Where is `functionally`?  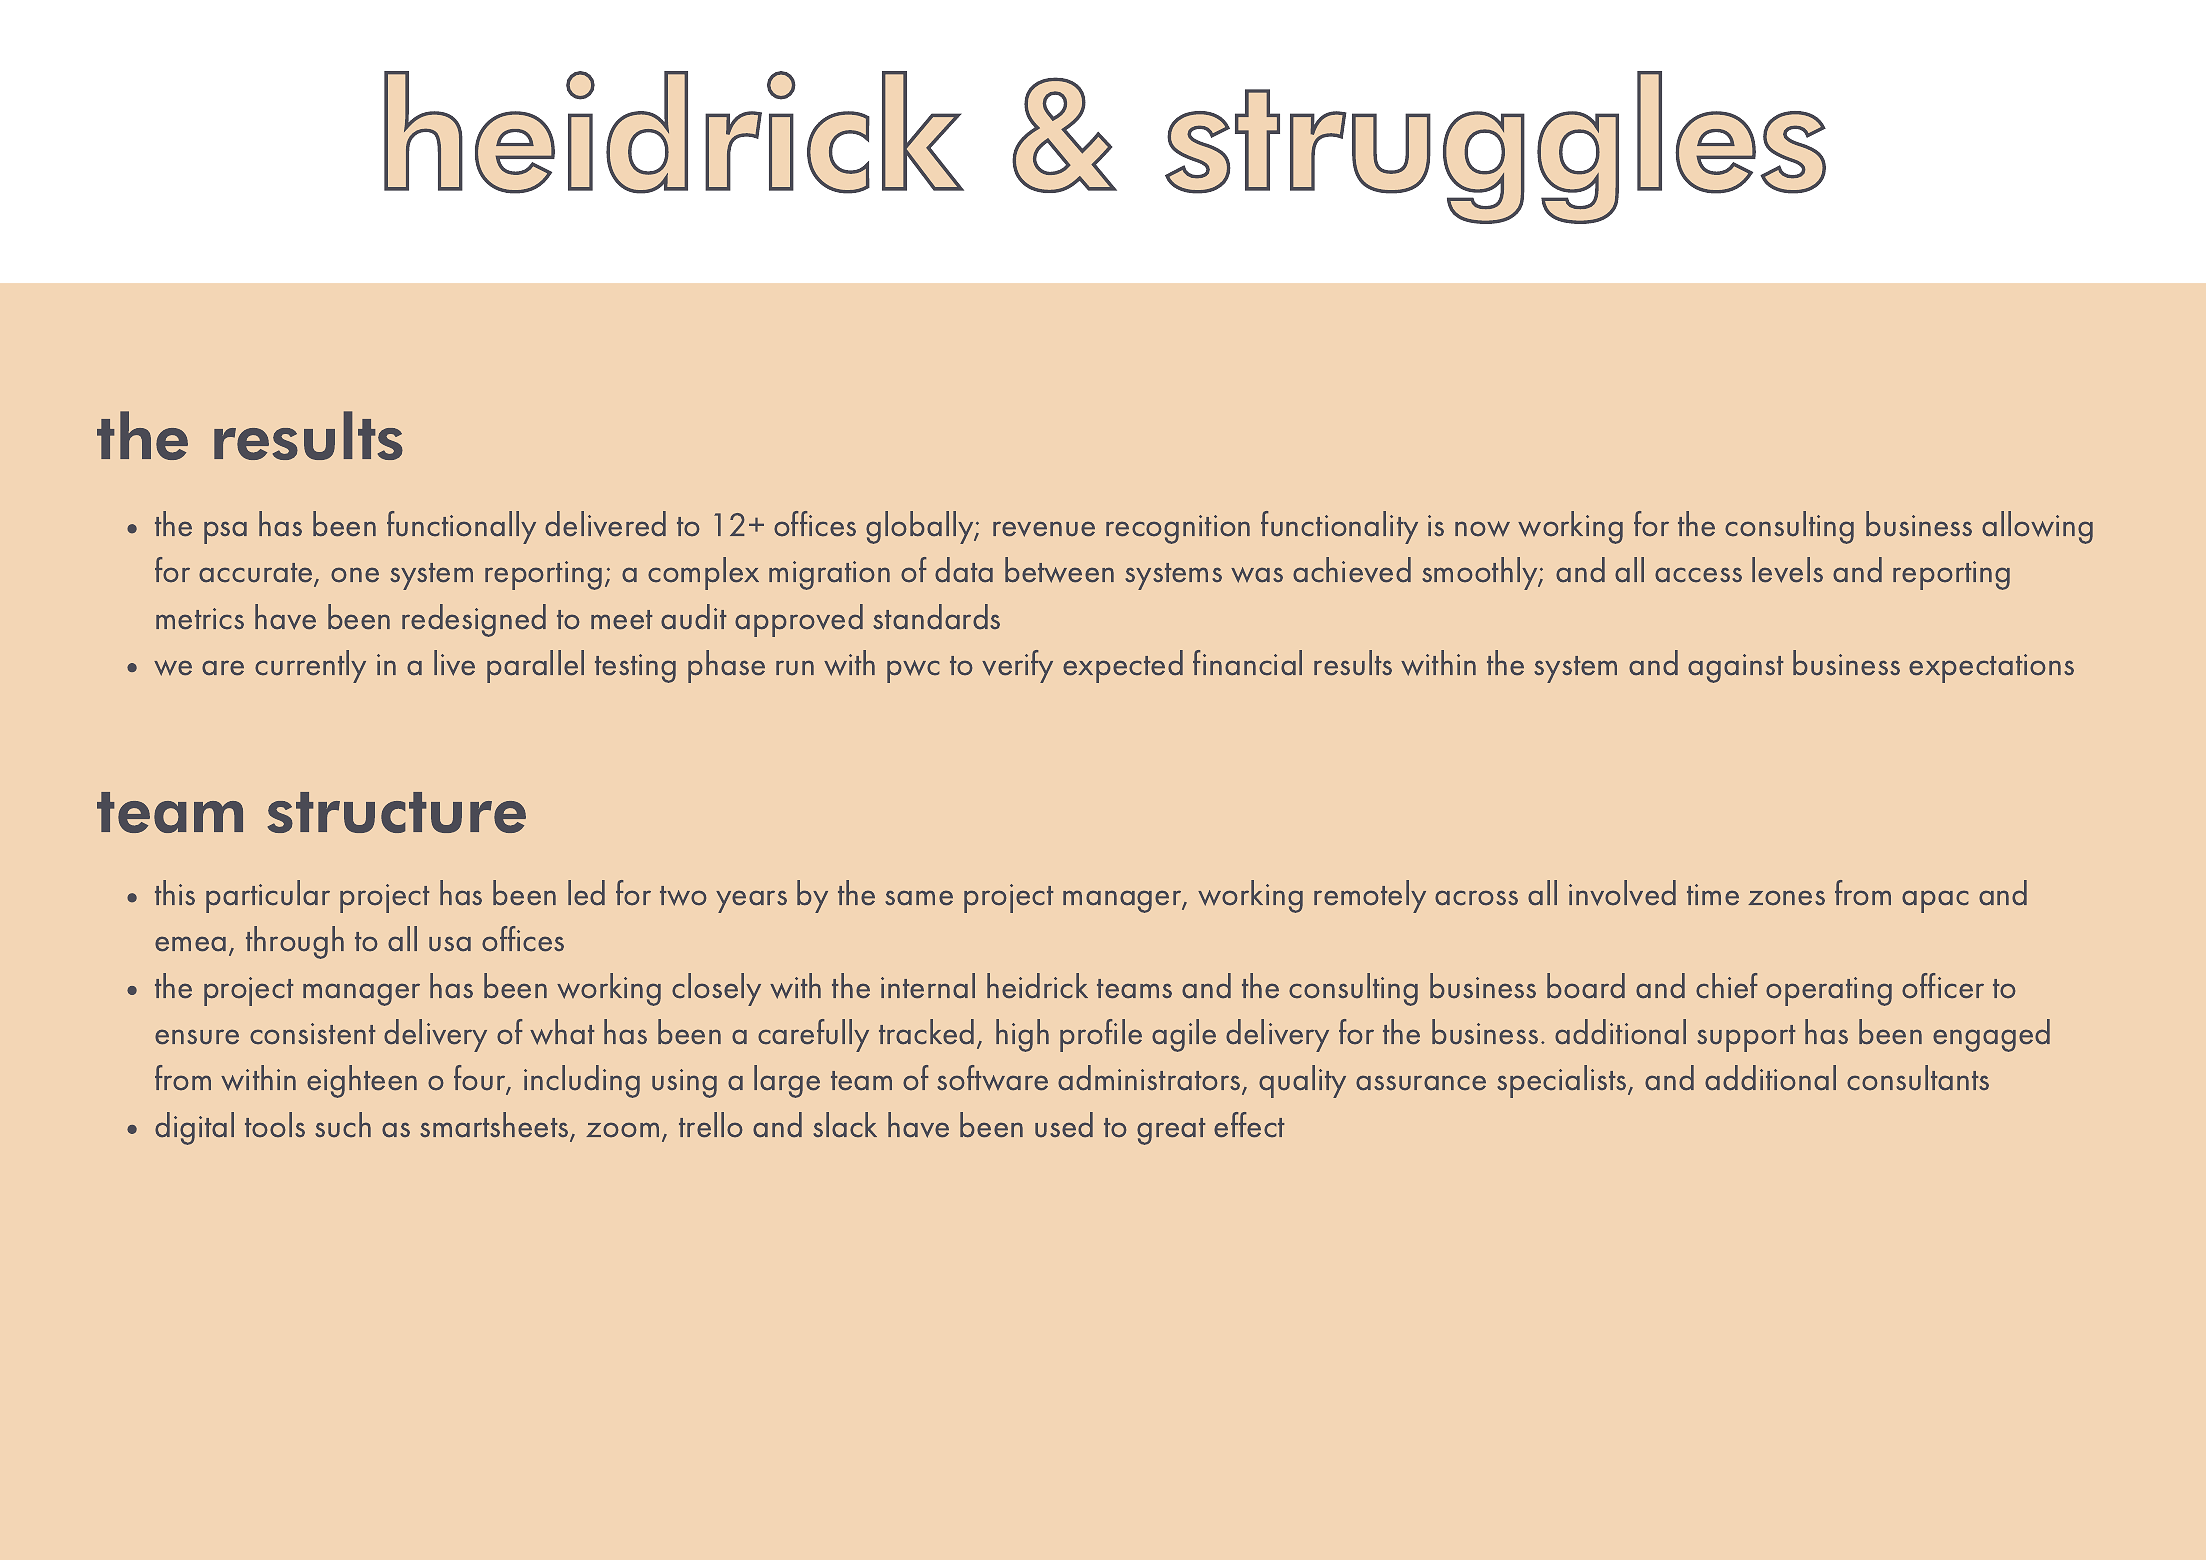 functionally is located at coordinates (461, 527).
